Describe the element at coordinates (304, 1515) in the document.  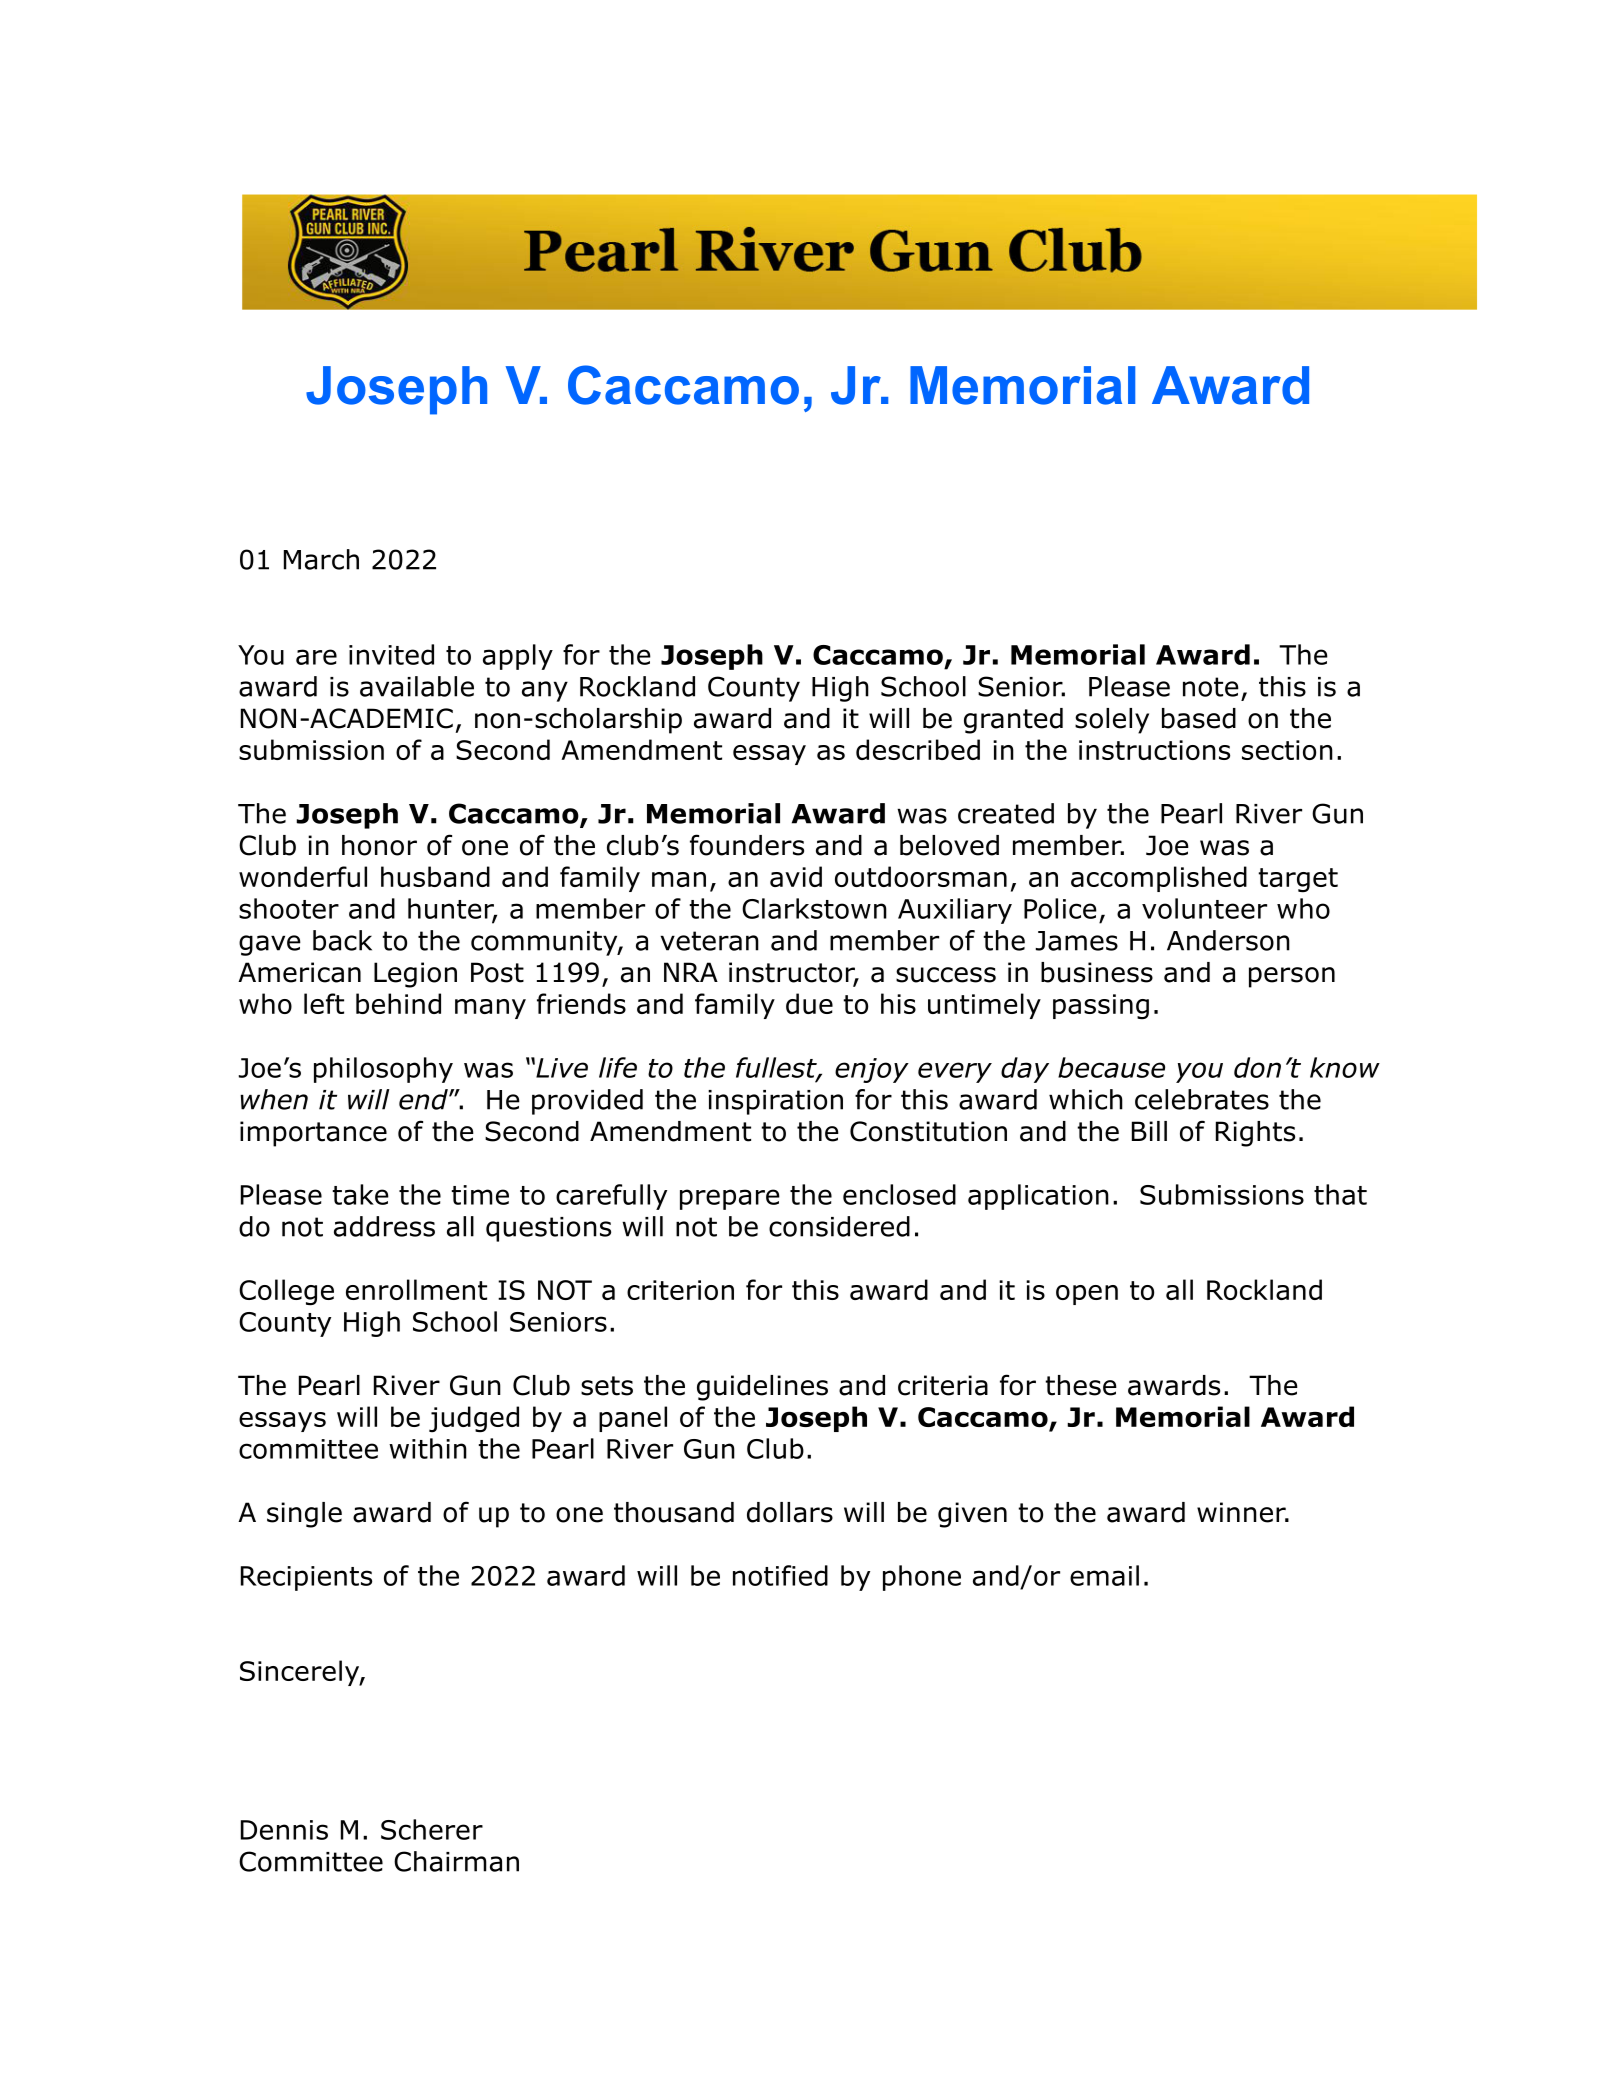
I see `single` at that location.
